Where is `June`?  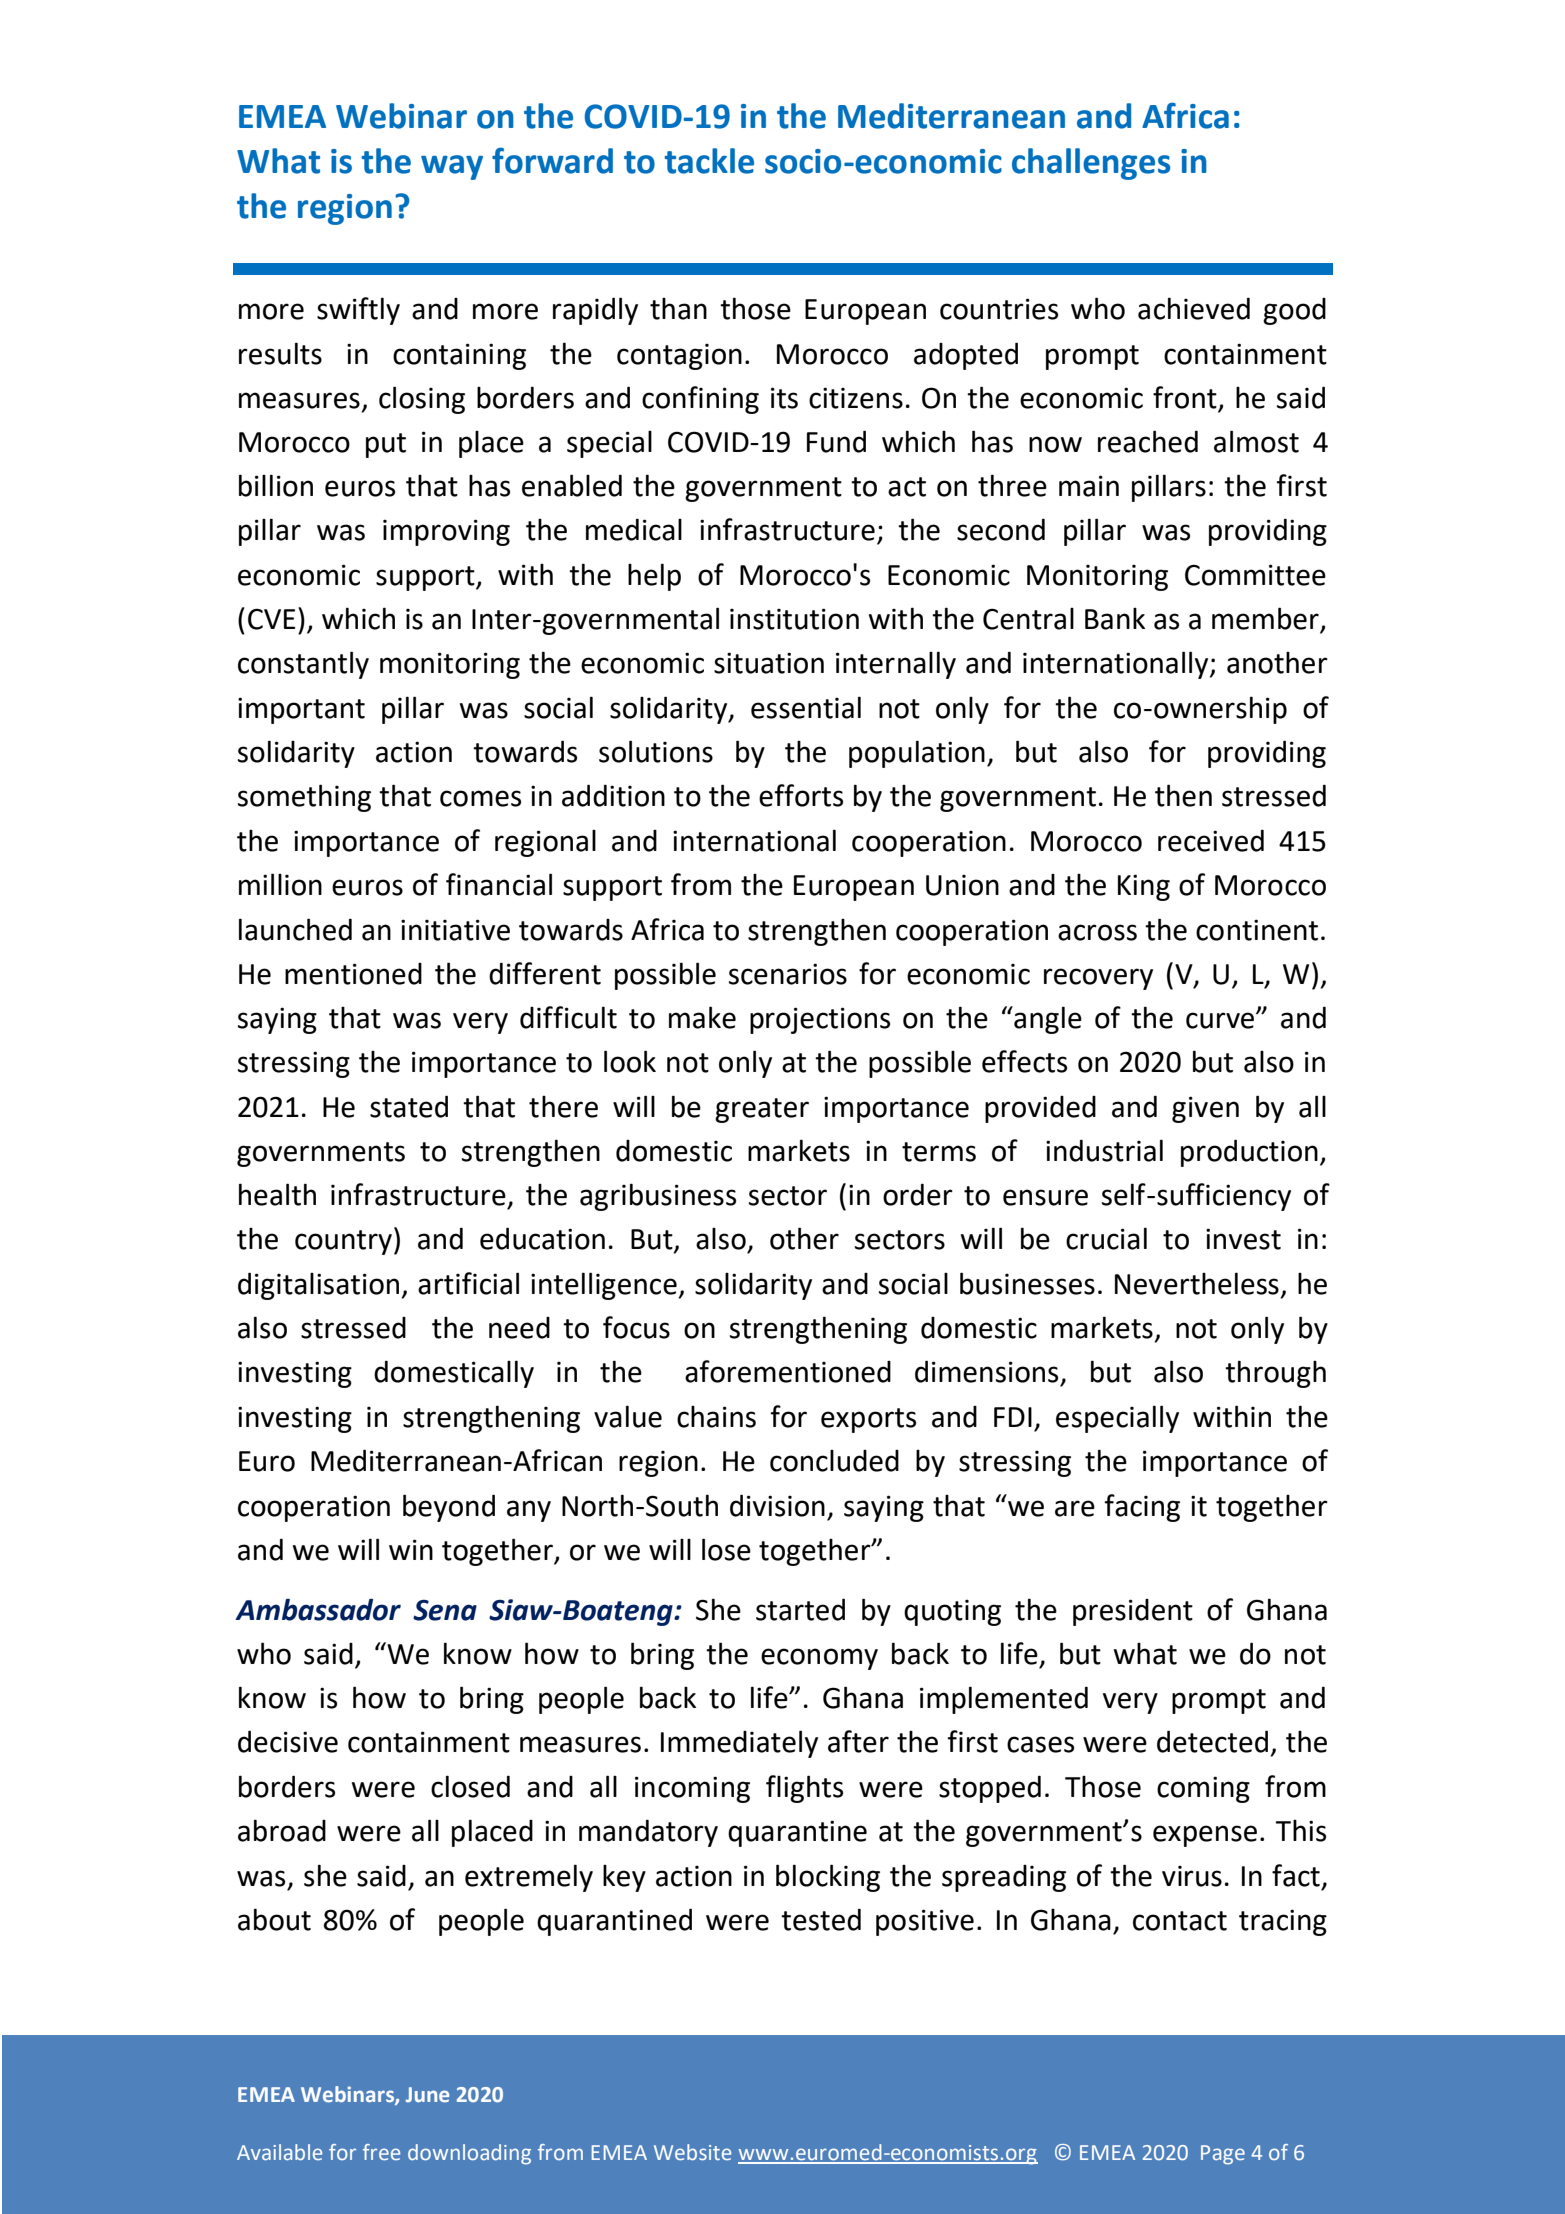
June is located at coordinates (427, 2094).
